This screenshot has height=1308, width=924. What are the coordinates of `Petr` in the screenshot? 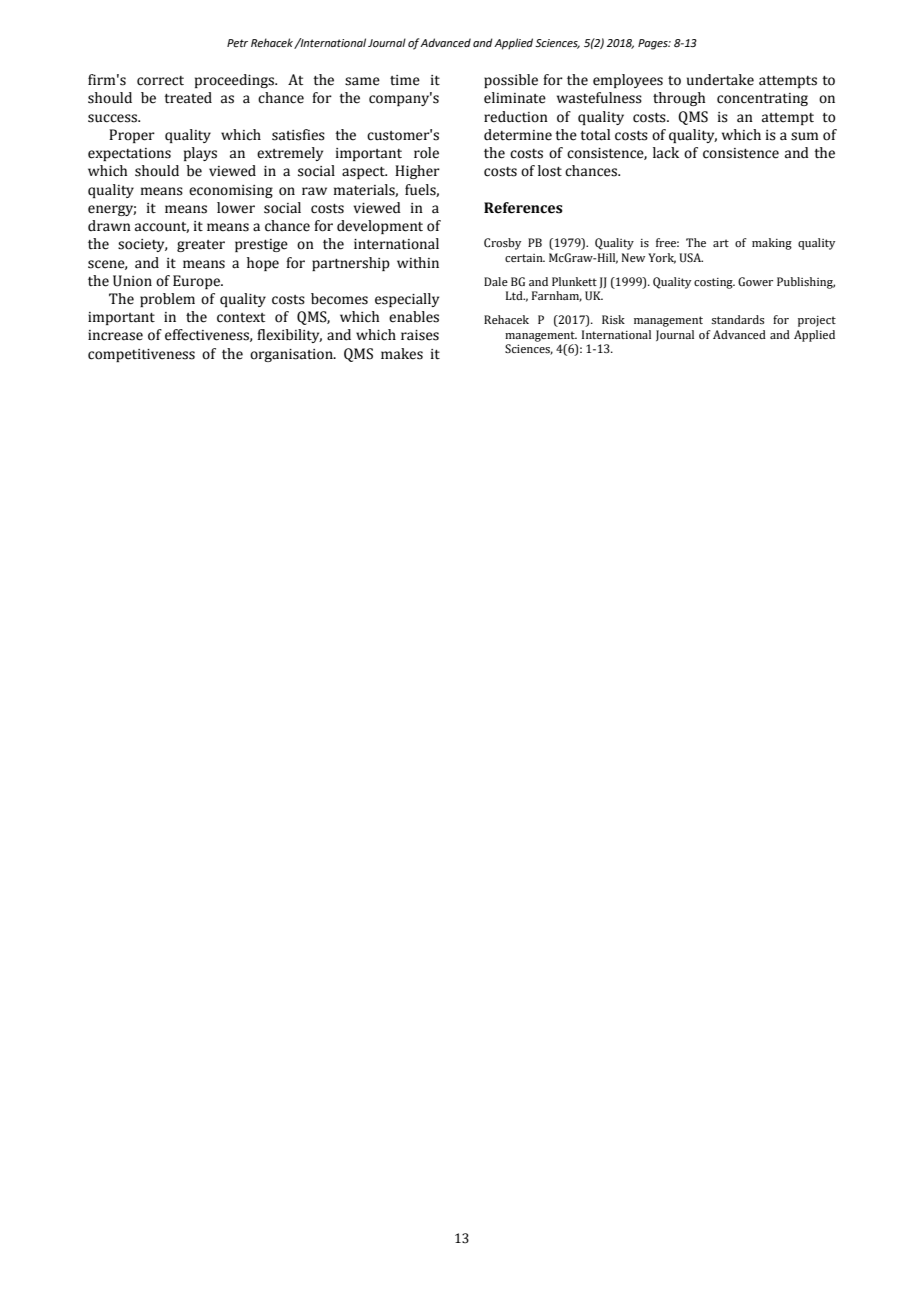 It's located at (237, 43).
